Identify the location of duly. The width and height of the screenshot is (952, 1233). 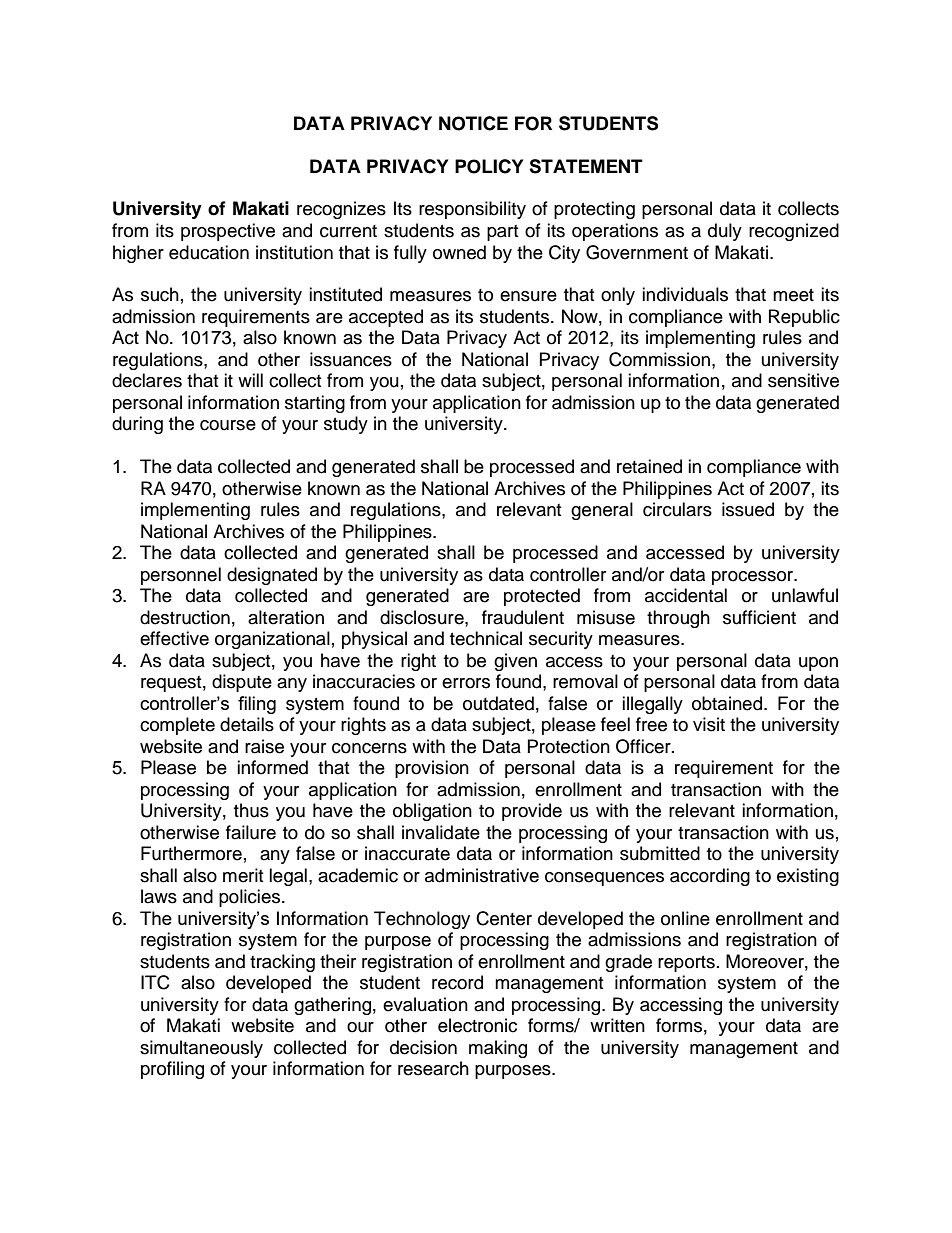
(725, 232).
